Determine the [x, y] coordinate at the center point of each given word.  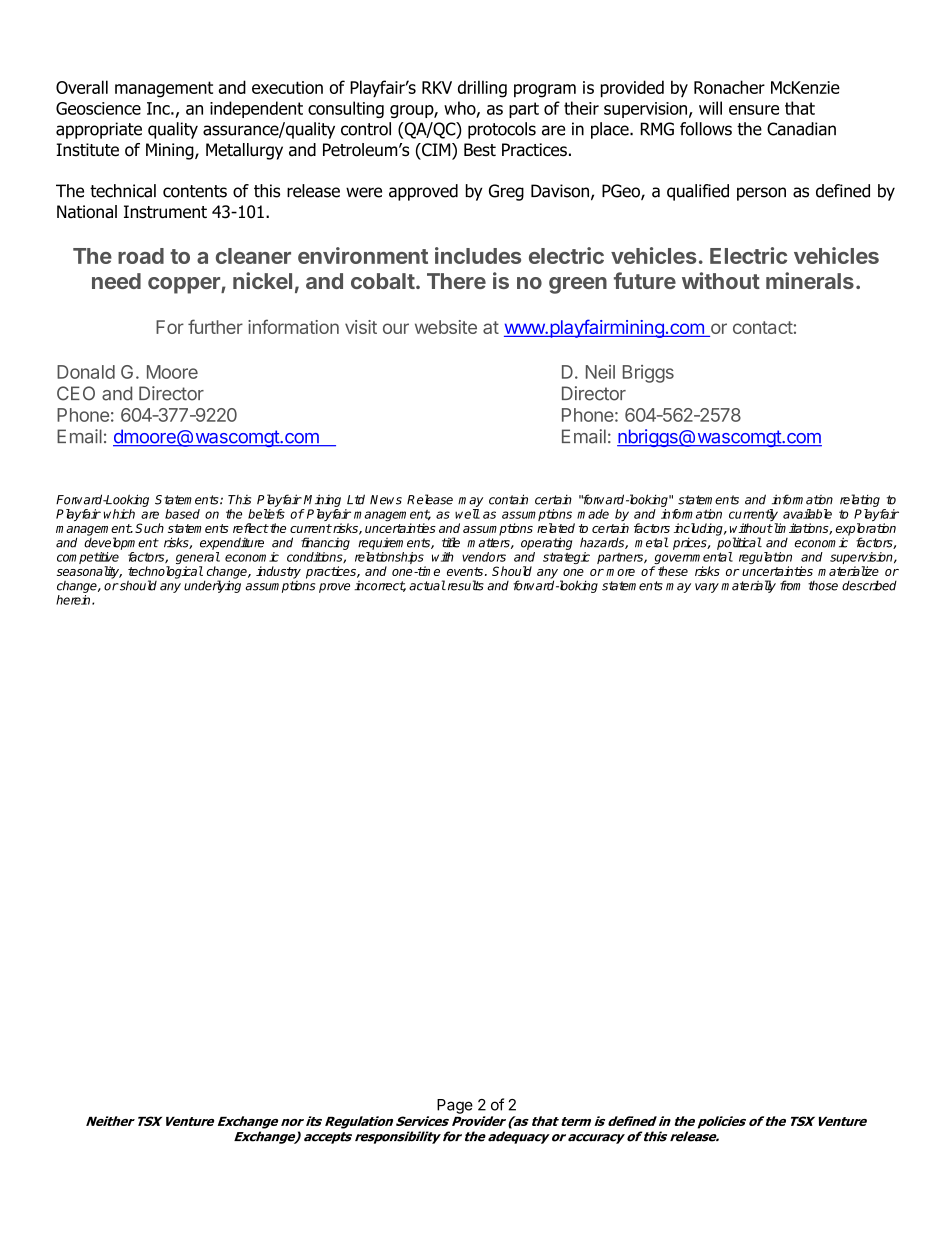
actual [427, 585]
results [464, 585]
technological [165, 573]
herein [74, 600]
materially [748, 586]
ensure [754, 110]
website [446, 327]
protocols [502, 130]
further [215, 326]
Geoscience [98, 108]
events [466, 571]
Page [455, 1106]
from [790, 585]
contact [763, 327]
